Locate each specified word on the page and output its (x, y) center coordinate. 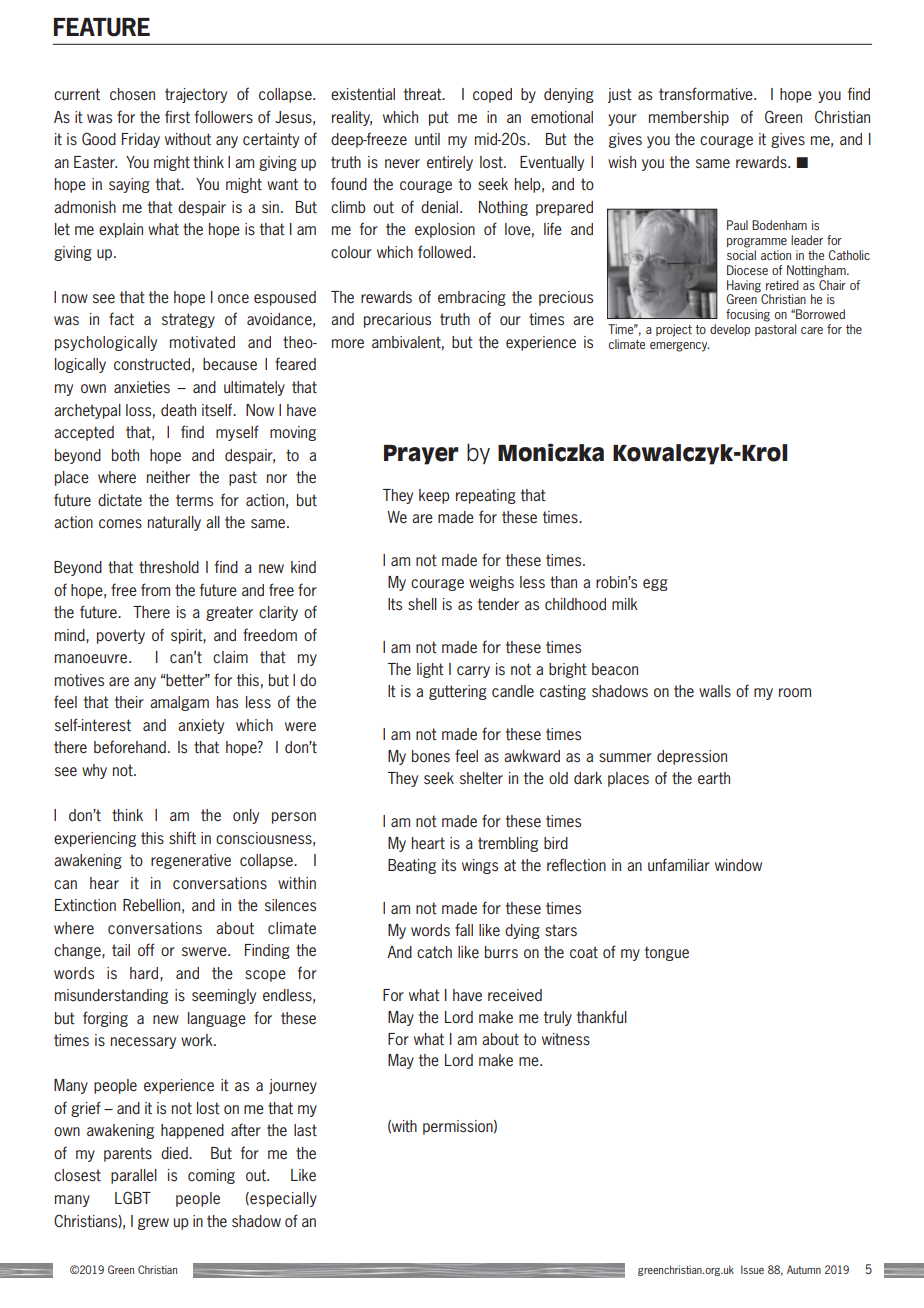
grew (153, 1224)
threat (424, 94)
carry (473, 672)
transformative (707, 94)
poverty (121, 636)
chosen (132, 94)
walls (715, 691)
